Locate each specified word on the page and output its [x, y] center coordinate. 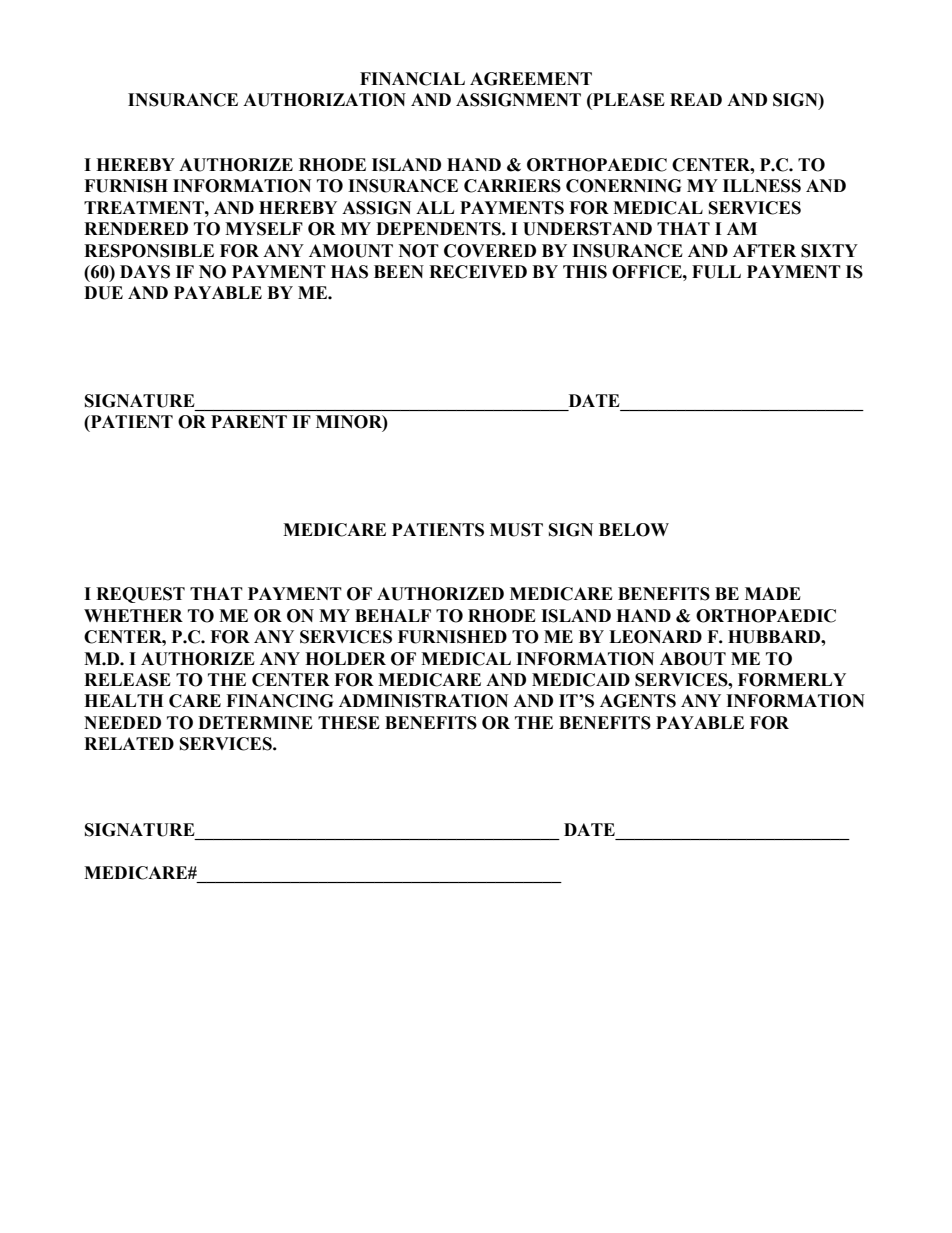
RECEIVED [478, 272]
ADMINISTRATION [423, 701]
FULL [716, 272]
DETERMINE [255, 722]
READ [696, 99]
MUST [516, 530]
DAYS [145, 272]
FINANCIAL [412, 79]
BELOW [634, 530]
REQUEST [140, 595]
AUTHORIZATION [324, 100]
